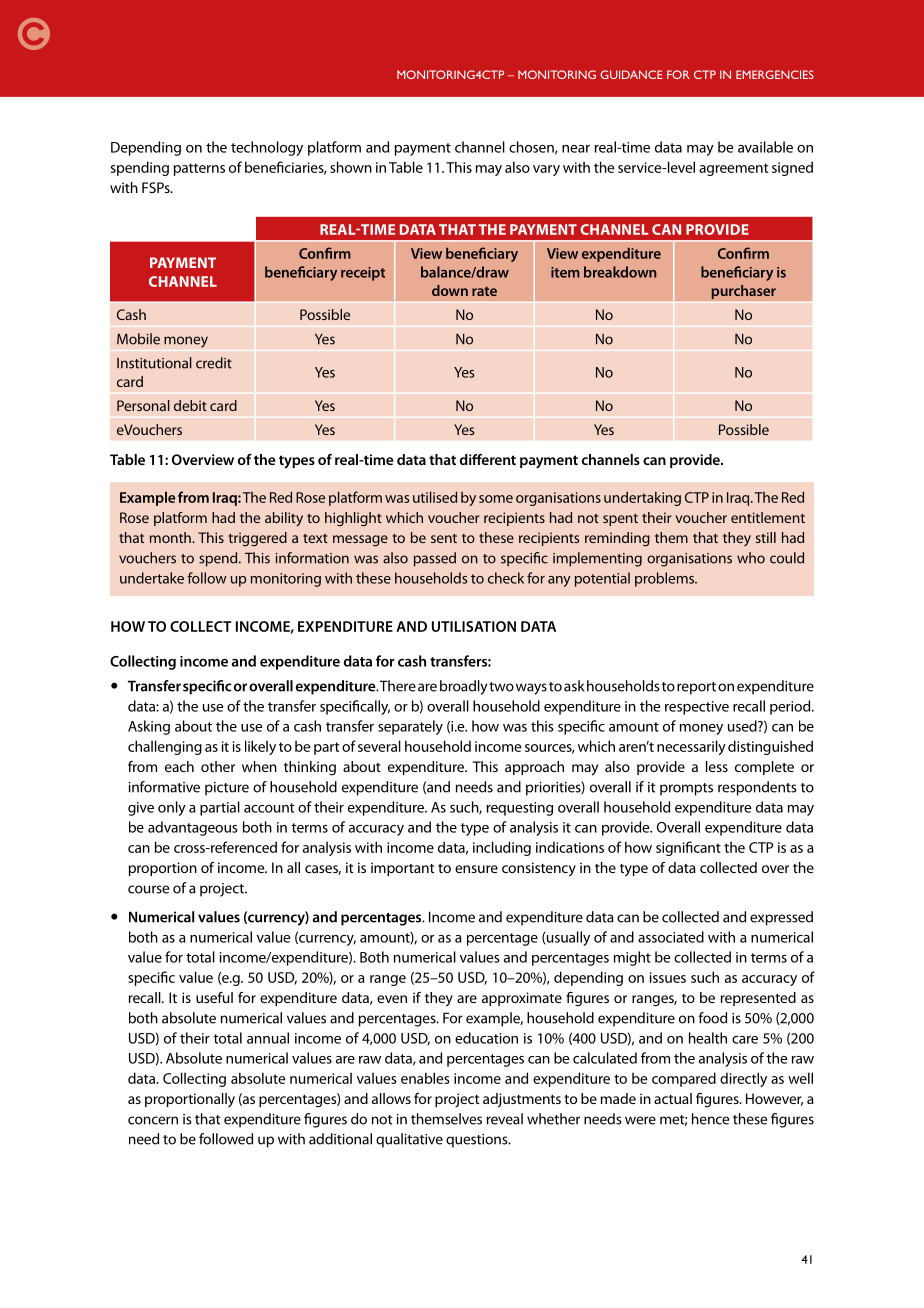 The height and width of the document is (1308, 924). I want to click on vary, so click(546, 170).
